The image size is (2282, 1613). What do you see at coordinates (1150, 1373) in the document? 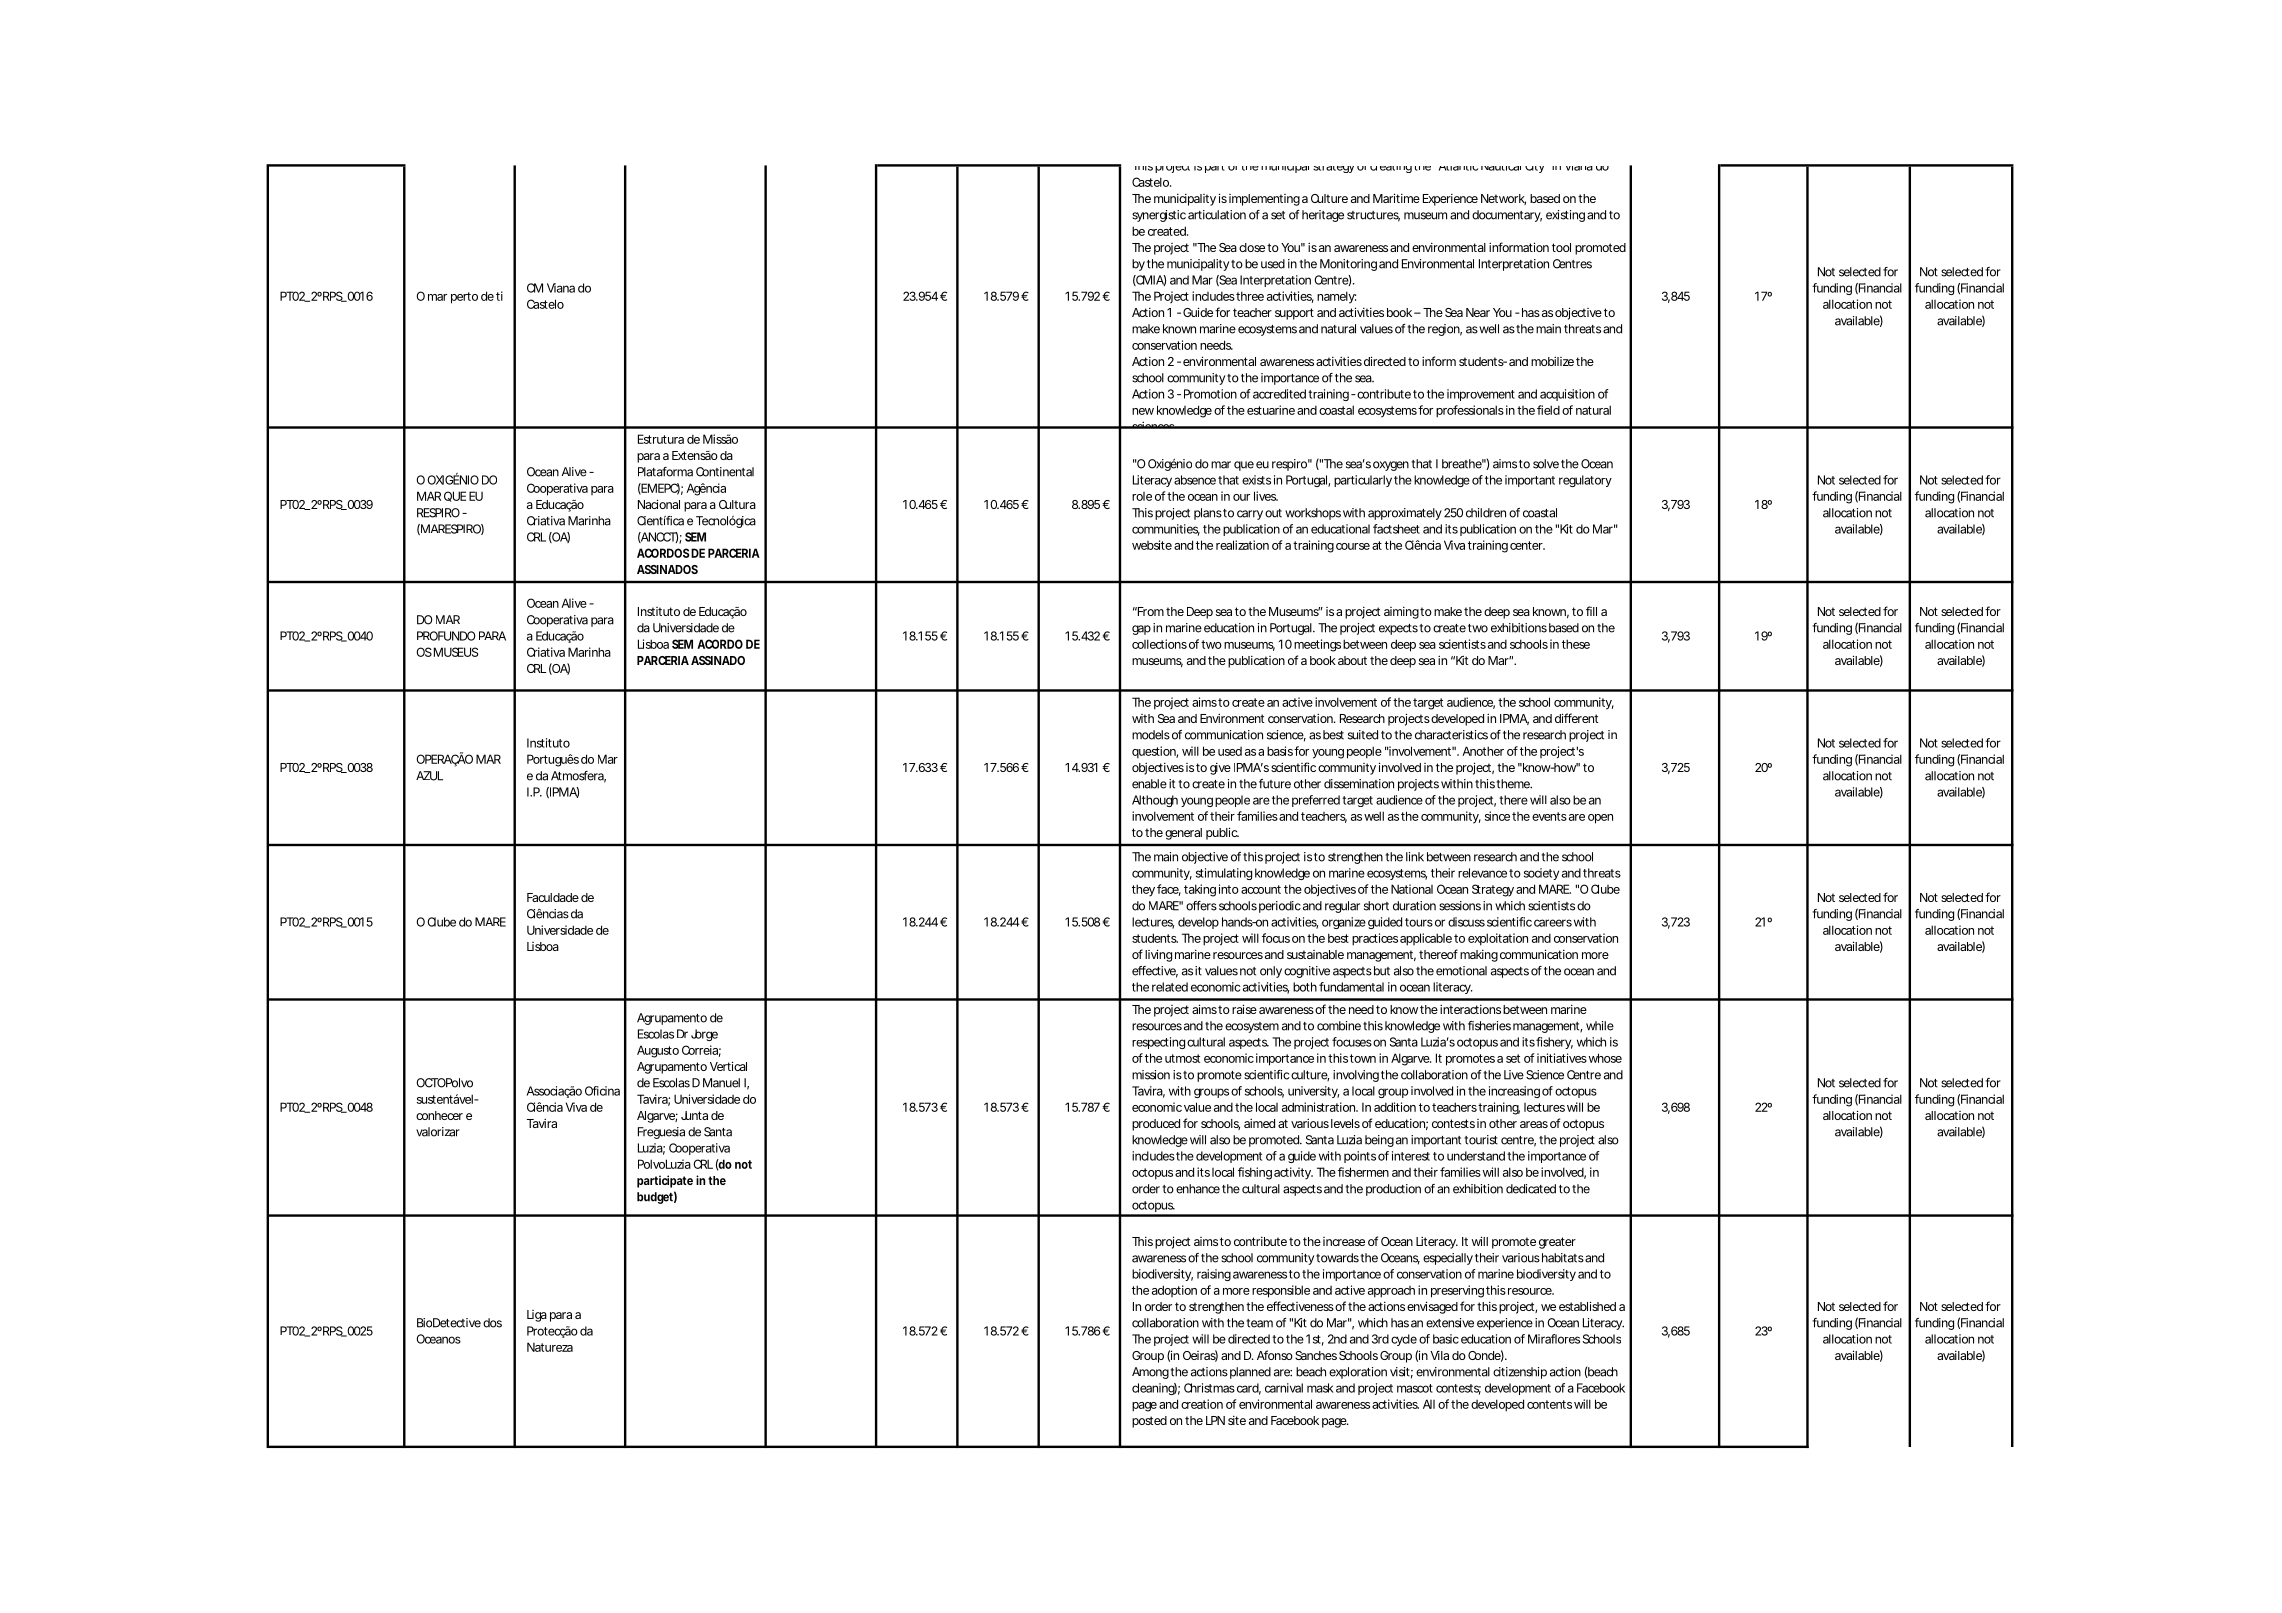
I see `Among` at bounding box center [1150, 1373].
